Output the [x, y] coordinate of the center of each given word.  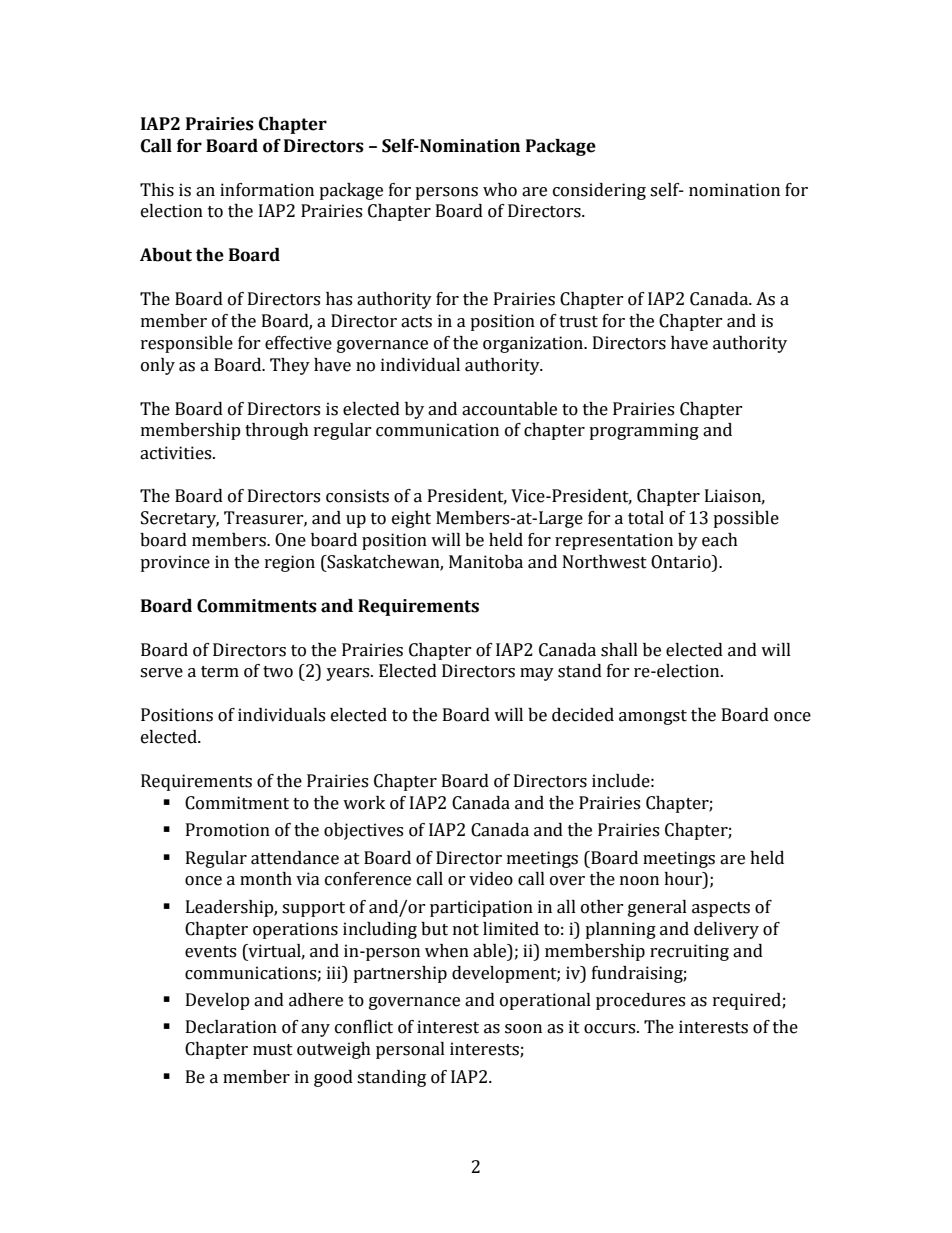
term [220, 672]
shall [619, 650]
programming [644, 431]
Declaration [231, 1027]
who [500, 190]
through [277, 431]
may [537, 674]
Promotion [228, 830]
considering [599, 191]
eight [411, 519]
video [491, 879]
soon [523, 1029]
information [267, 190]
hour [684, 879]
